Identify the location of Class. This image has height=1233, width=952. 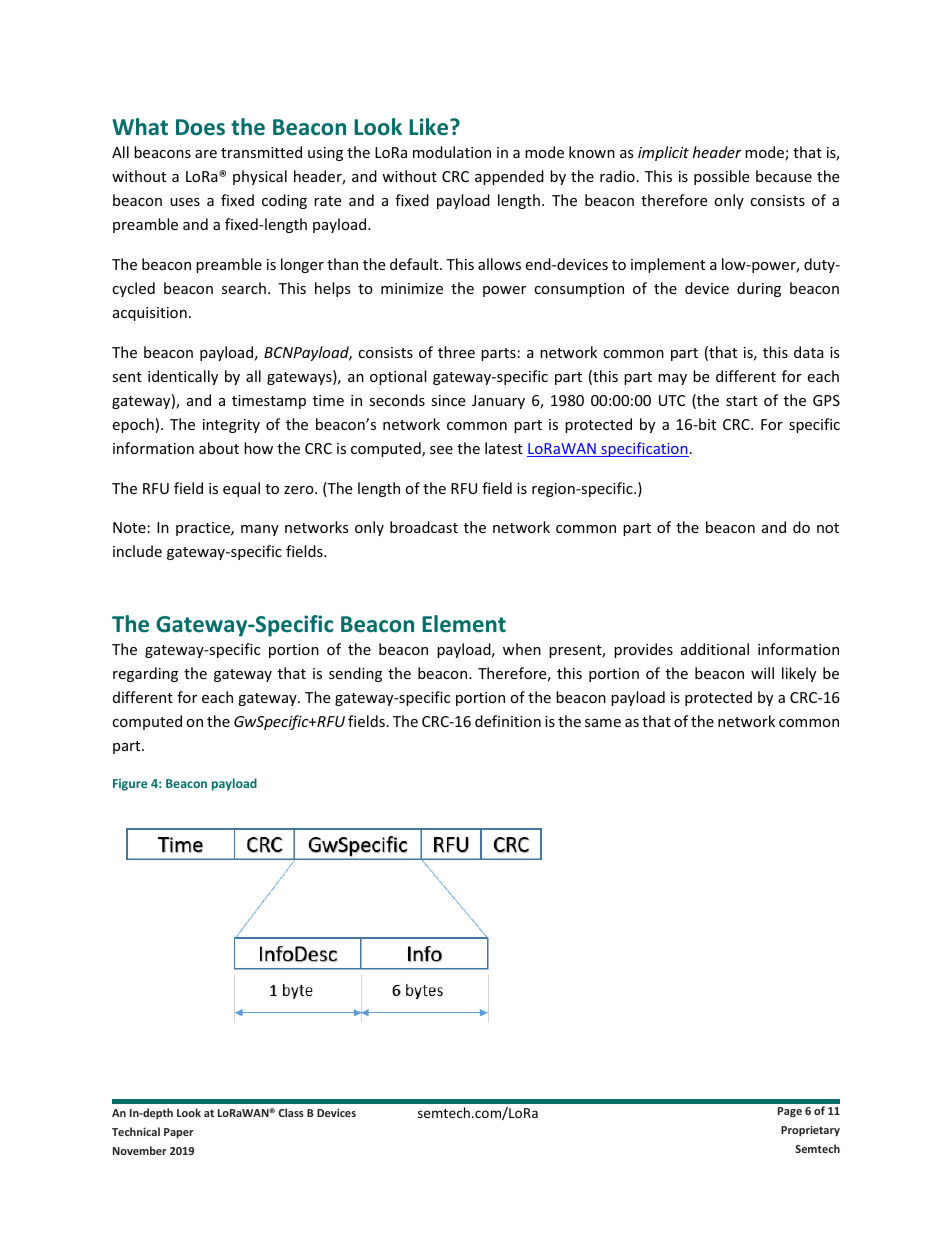
(291, 1112).
